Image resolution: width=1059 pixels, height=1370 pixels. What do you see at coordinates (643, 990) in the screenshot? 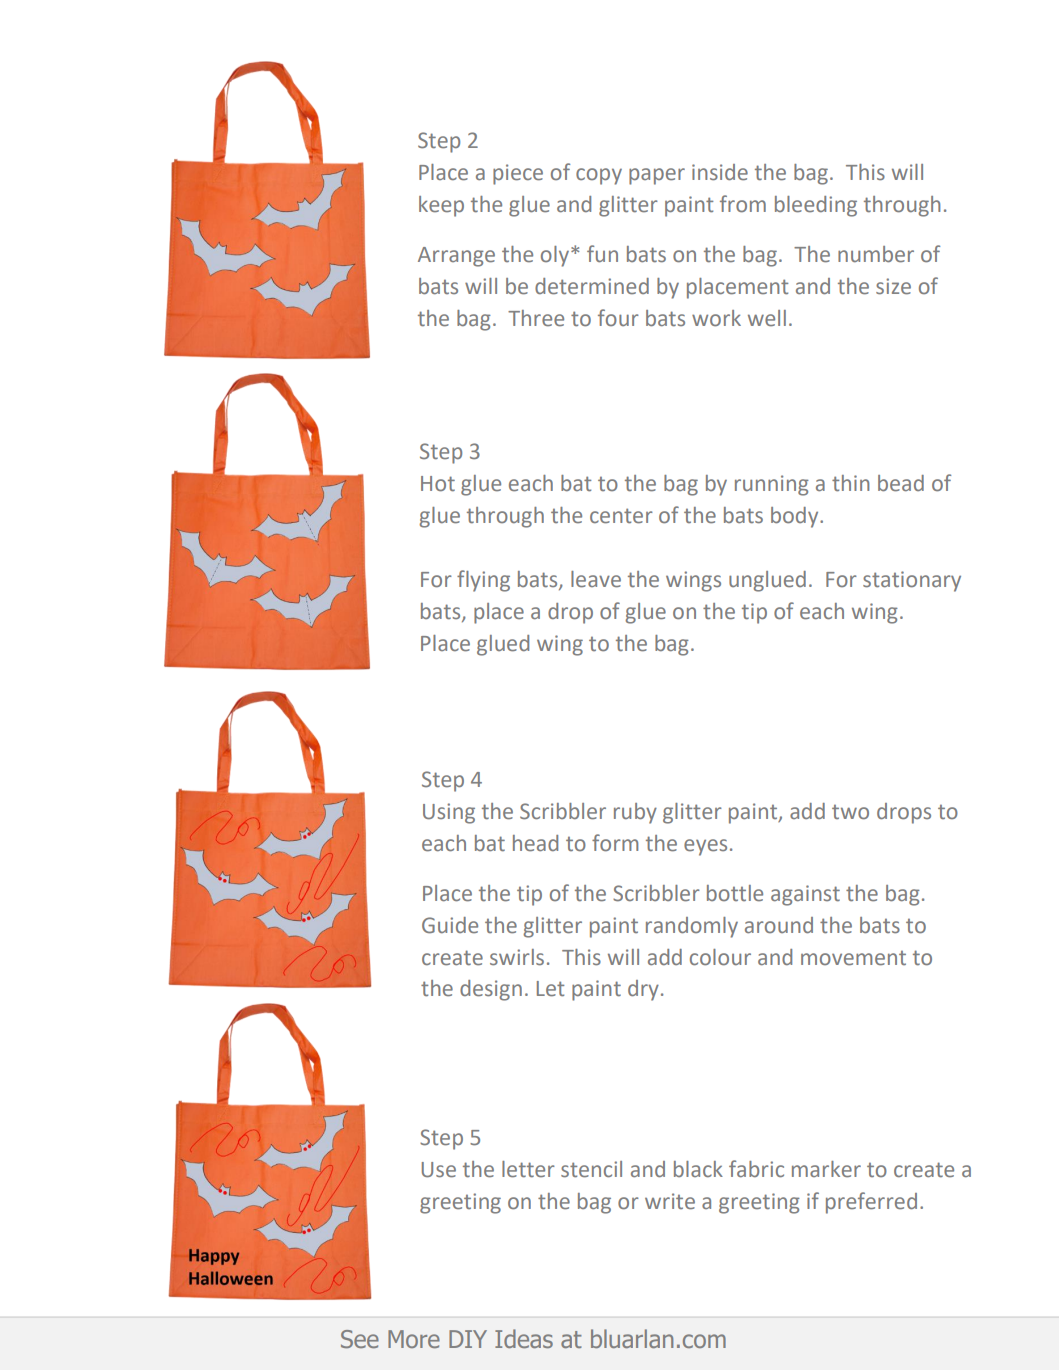
I see `dry` at bounding box center [643, 990].
